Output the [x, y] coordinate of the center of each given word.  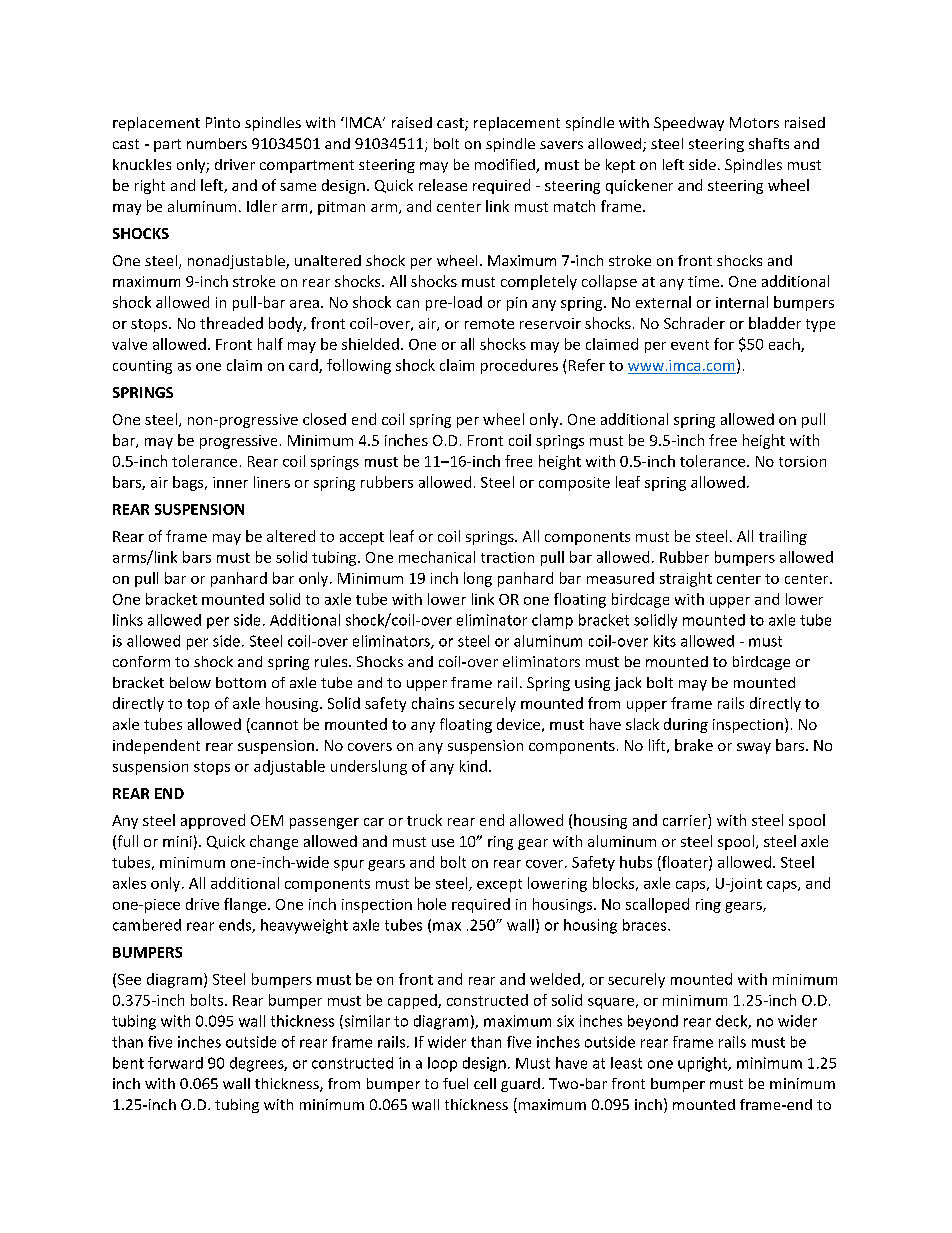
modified [506, 166]
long [478, 579]
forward [175, 1063]
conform [141, 661]
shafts [769, 143]
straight [686, 579]
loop [442, 1064]
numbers [217, 143]
